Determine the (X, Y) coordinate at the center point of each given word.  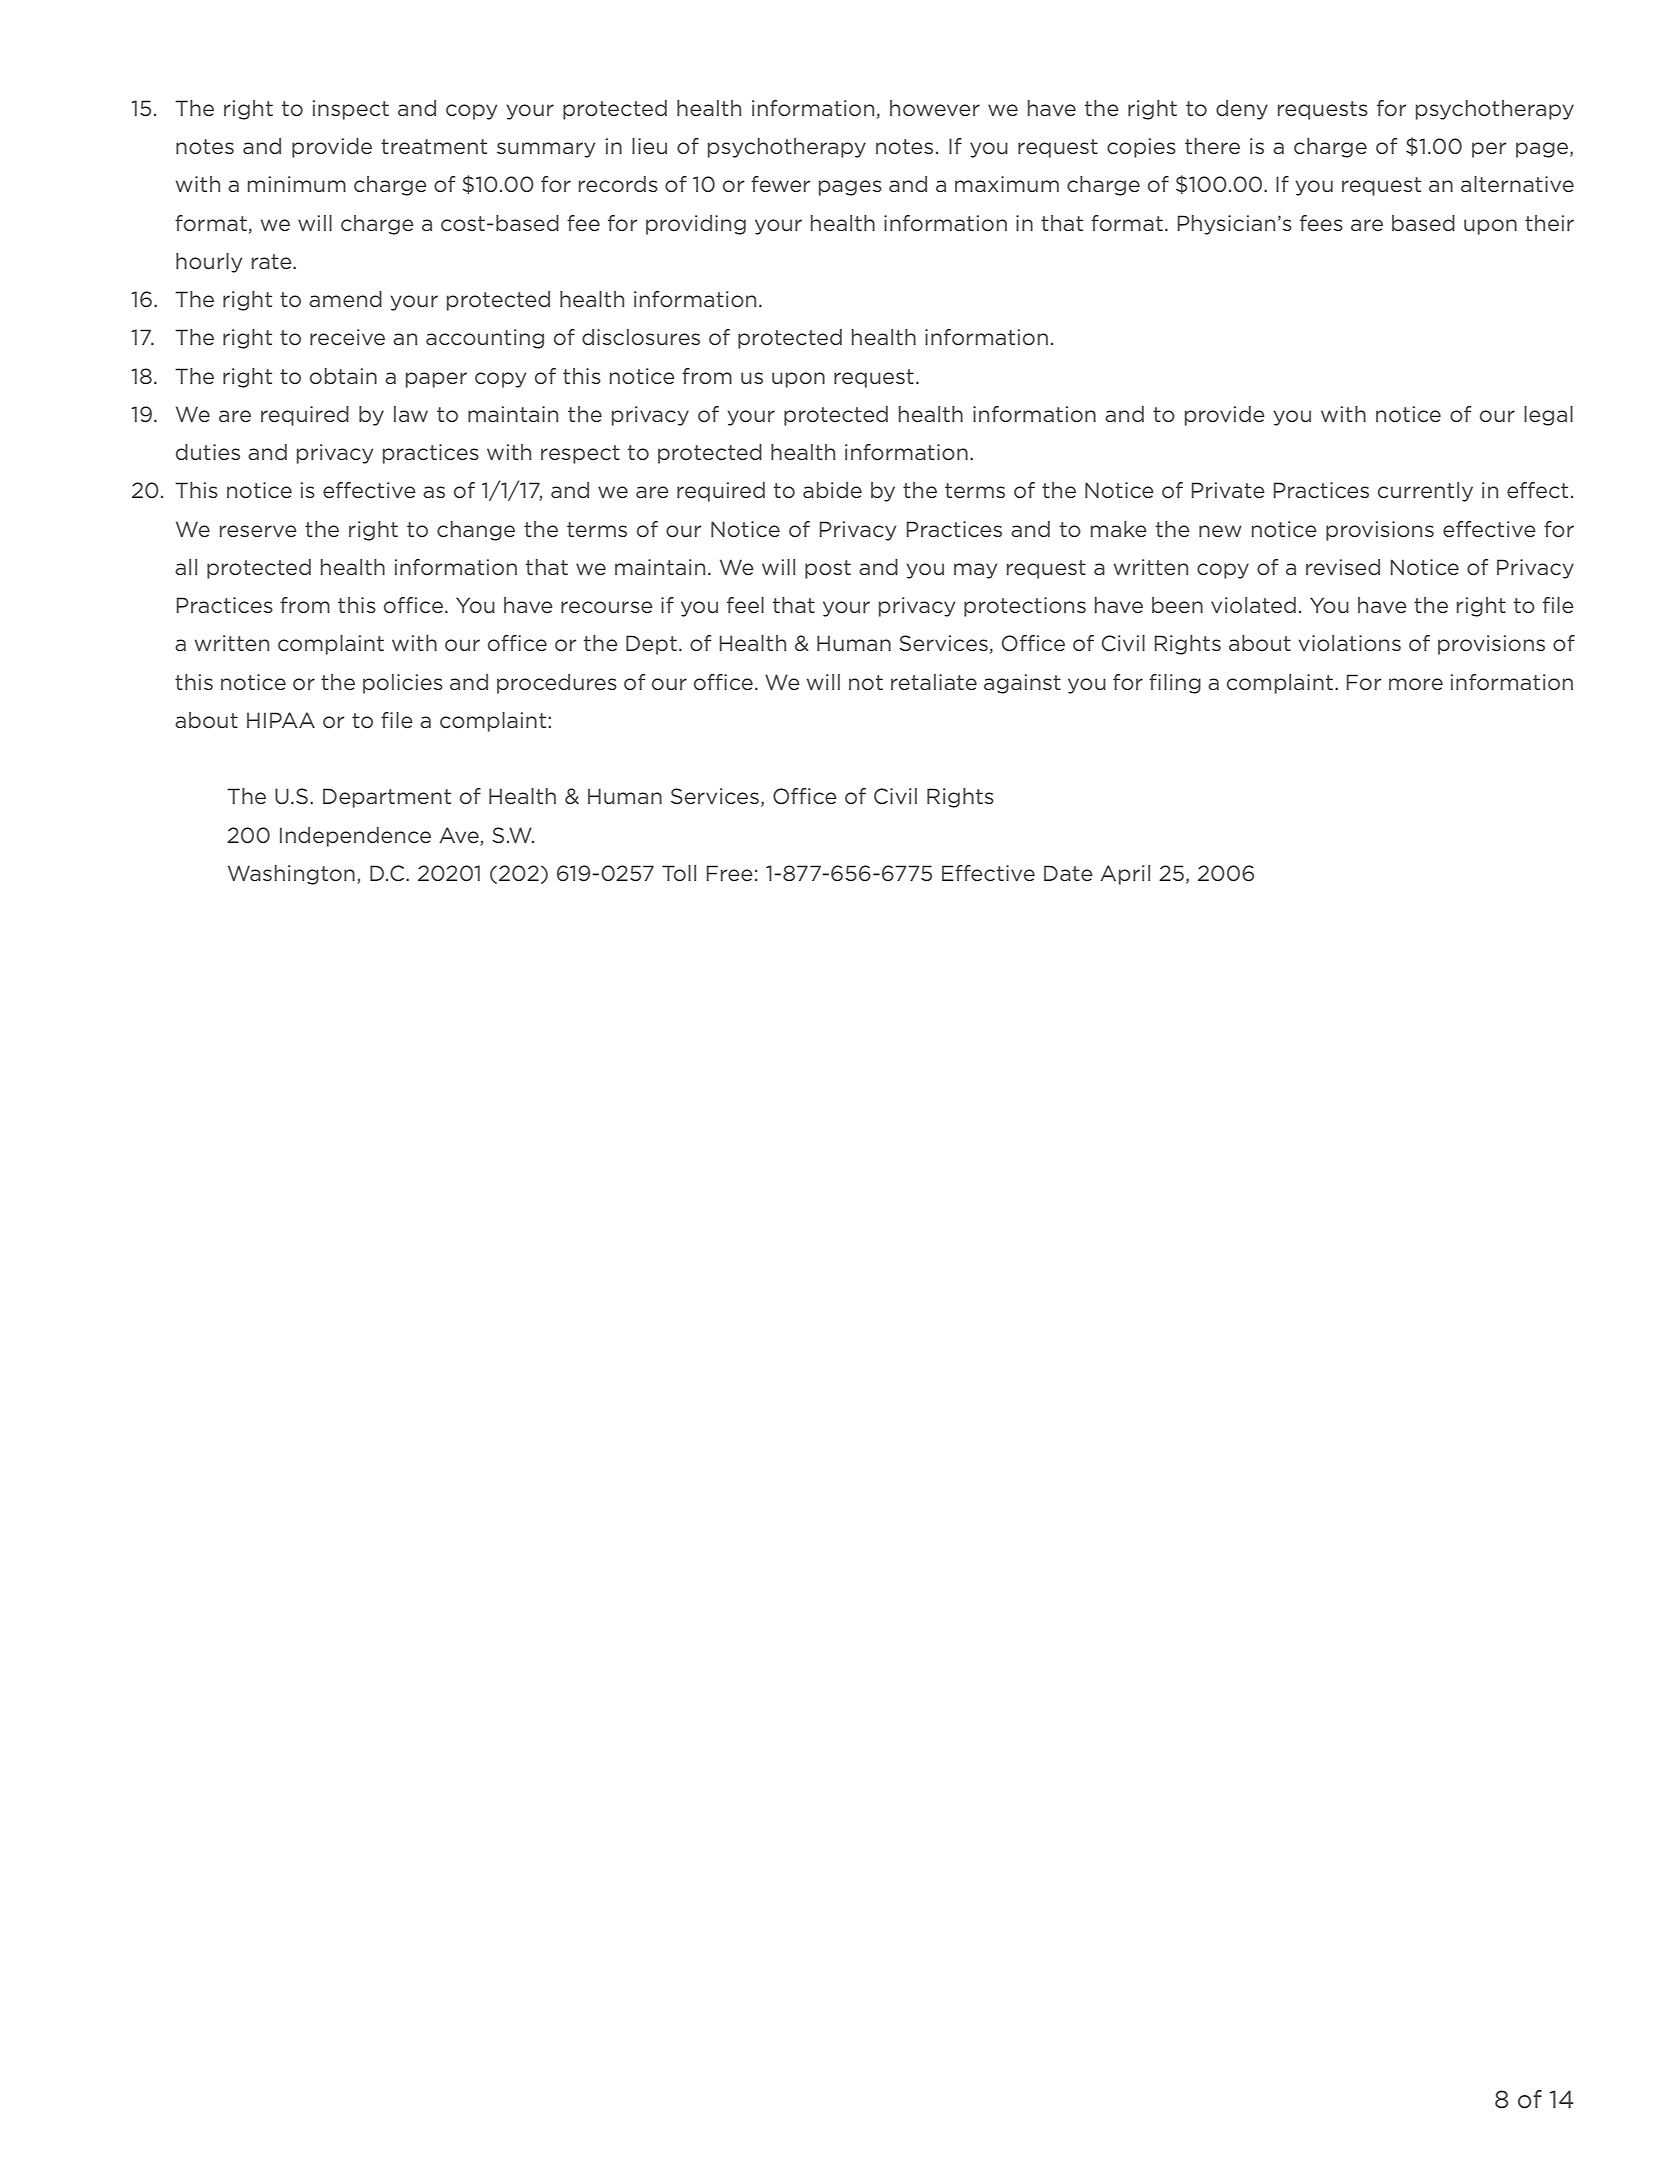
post (828, 569)
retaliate (934, 682)
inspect (351, 110)
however (935, 108)
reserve (258, 531)
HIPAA (281, 720)
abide (832, 490)
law (411, 414)
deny (1242, 110)
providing (696, 225)
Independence (355, 837)
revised (1343, 567)
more (1416, 684)
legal (1548, 416)
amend (345, 299)
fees (1321, 223)
